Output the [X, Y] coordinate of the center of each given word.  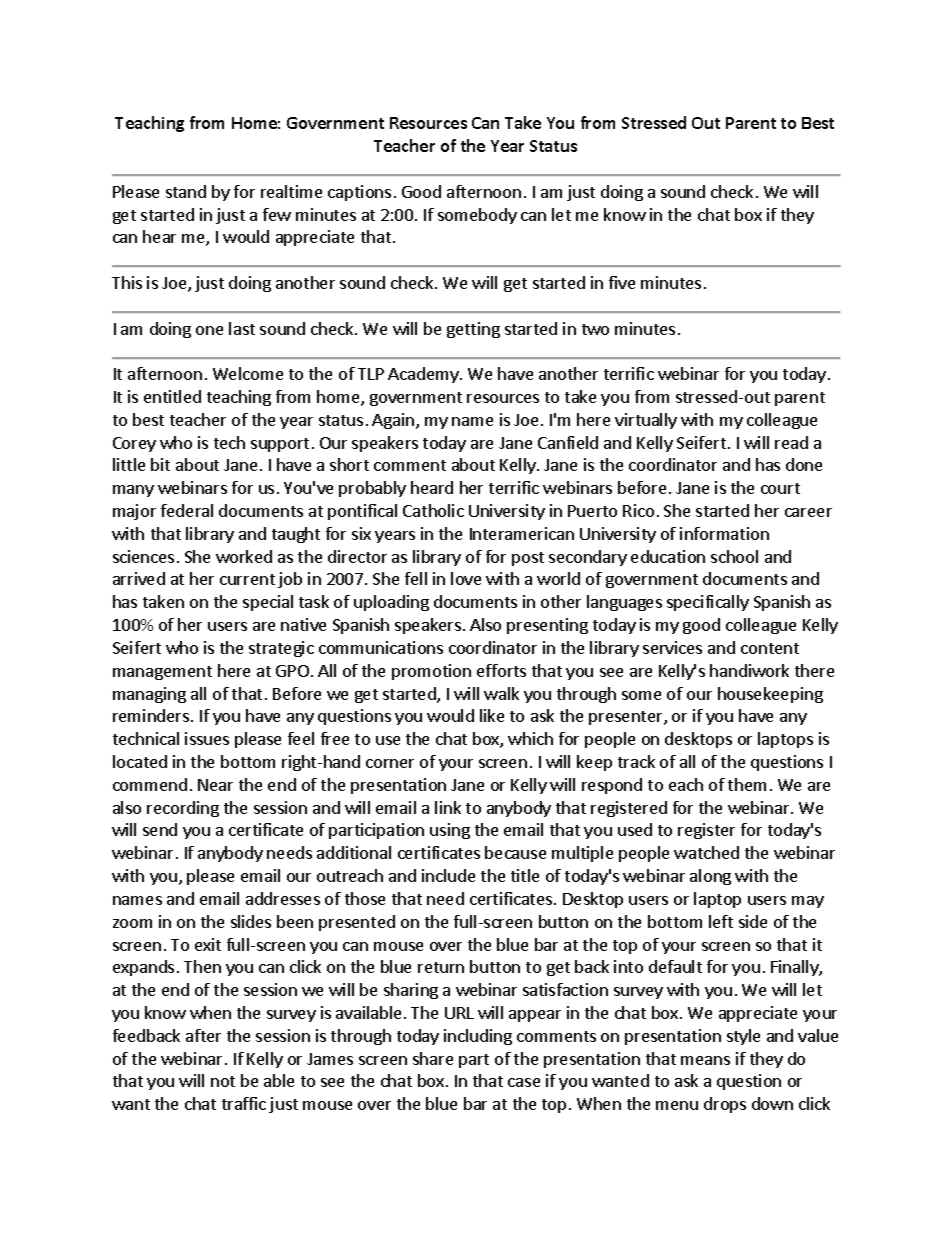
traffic [244, 1103]
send [160, 829]
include [448, 875]
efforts [501, 670]
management [162, 673]
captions [359, 193]
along [710, 877]
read [791, 442]
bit [160, 464]
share [433, 1058]
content [770, 648]
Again [394, 421]
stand [186, 191]
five [622, 282]
